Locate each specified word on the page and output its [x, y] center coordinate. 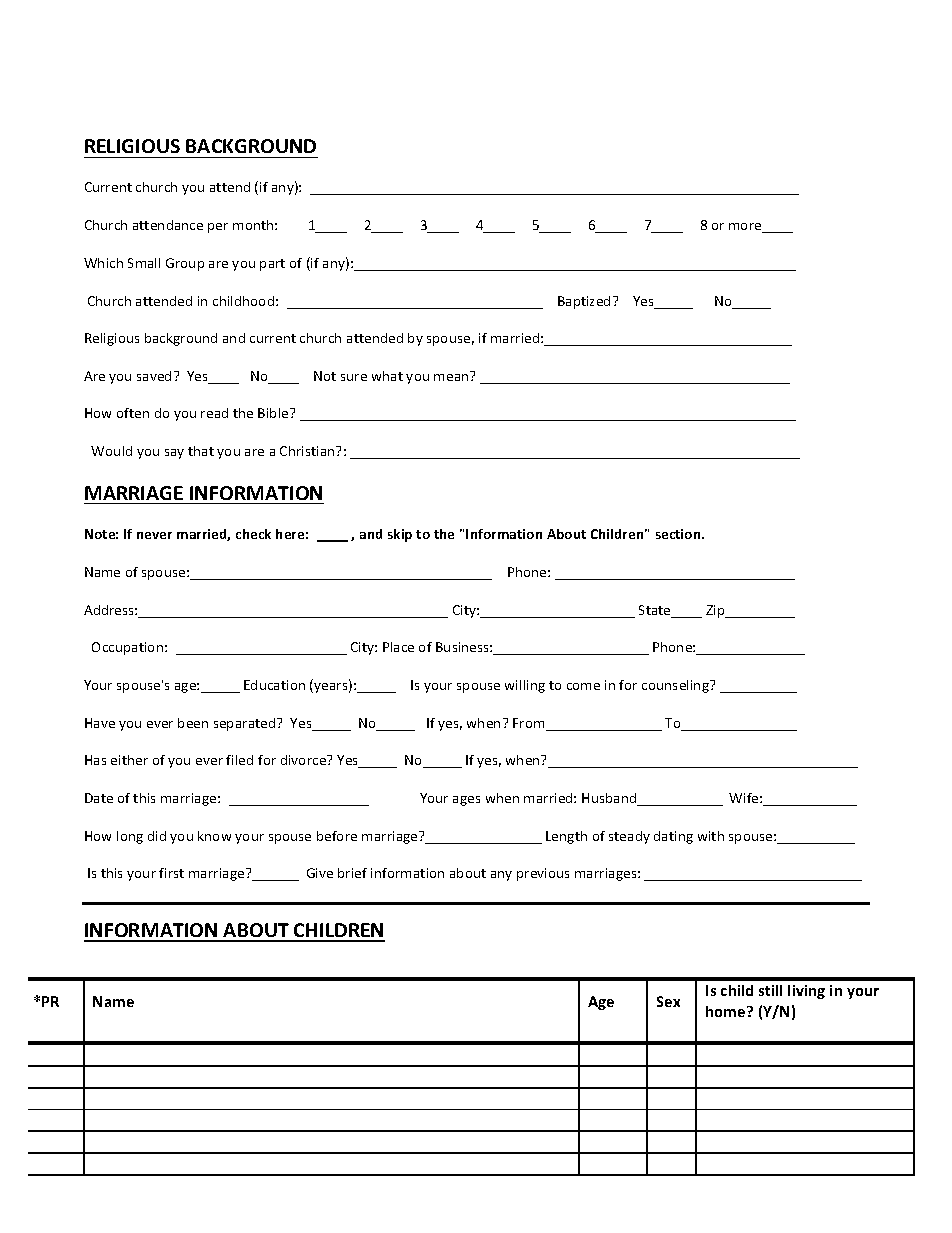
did [157, 836]
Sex [668, 1001]
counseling [676, 686]
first [171, 873]
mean [451, 377]
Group [185, 264]
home [727, 1011]
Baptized [584, 302]
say [174, 454]
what [387, 376]
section [679, 534]
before [337, 836]
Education [274, 685]
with [711, 836]
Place [398, 647]
